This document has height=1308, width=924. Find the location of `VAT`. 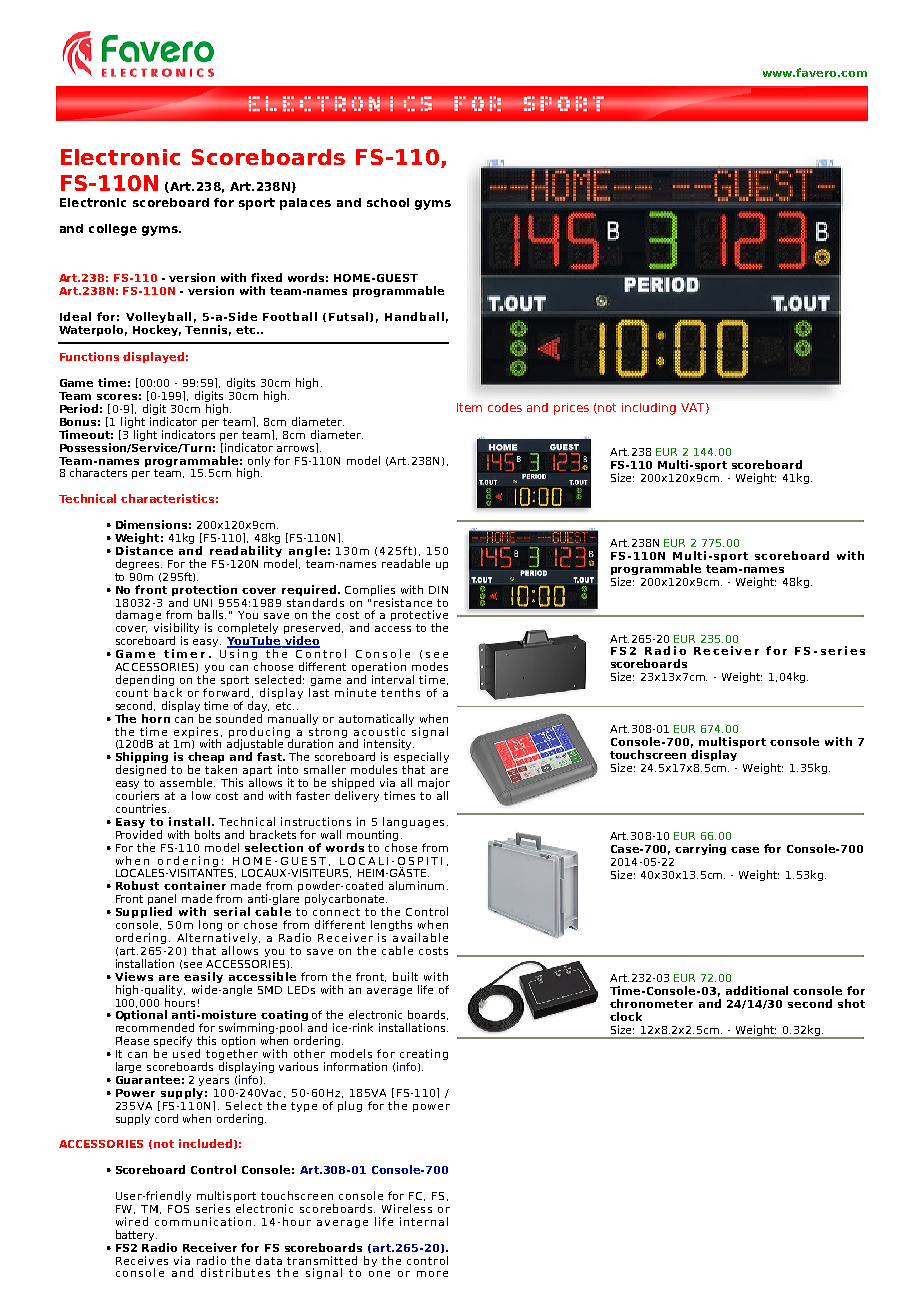

VAT is located at coordinates (694, 408).
